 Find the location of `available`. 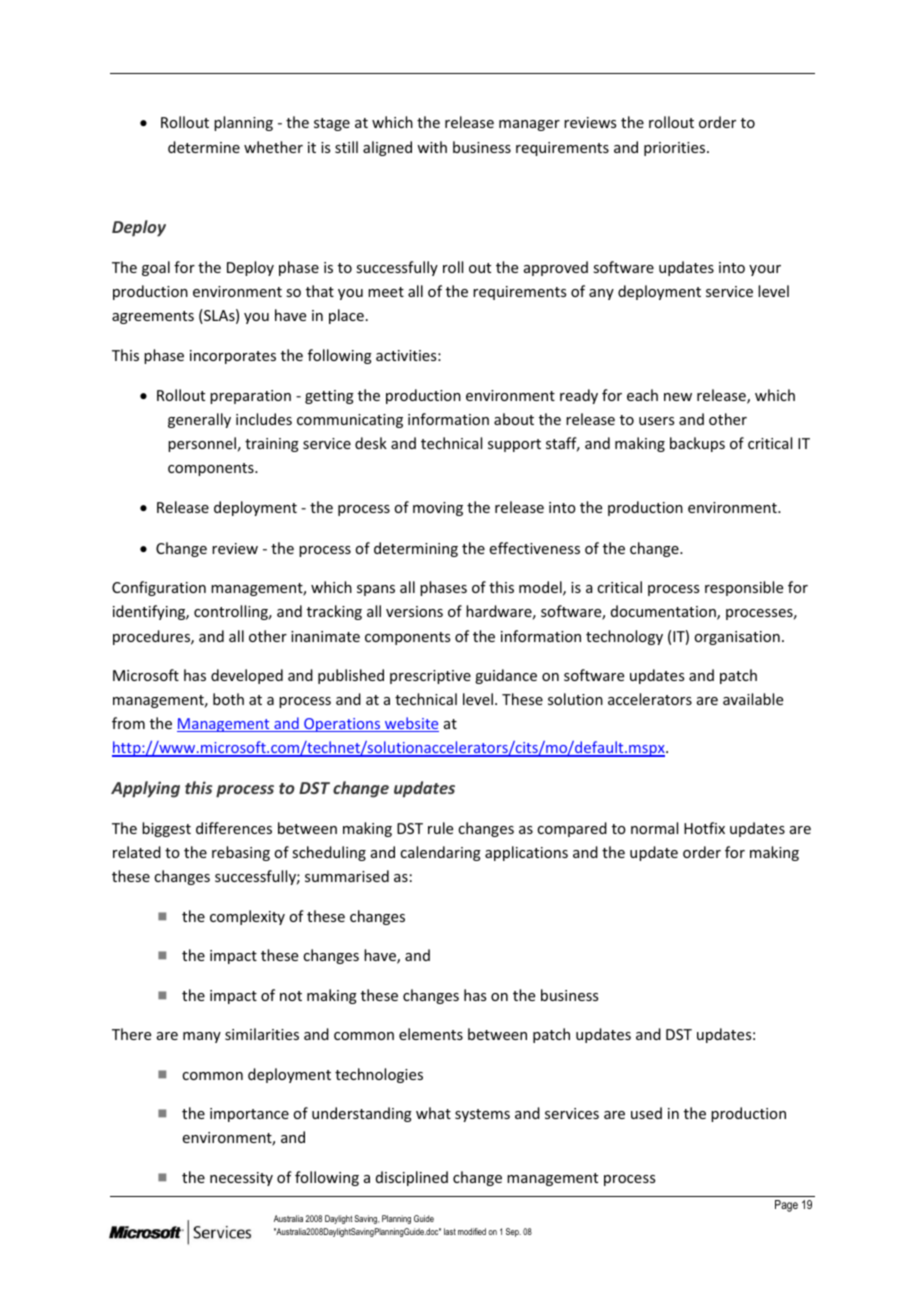

available is located at coordinates (753, 699).
